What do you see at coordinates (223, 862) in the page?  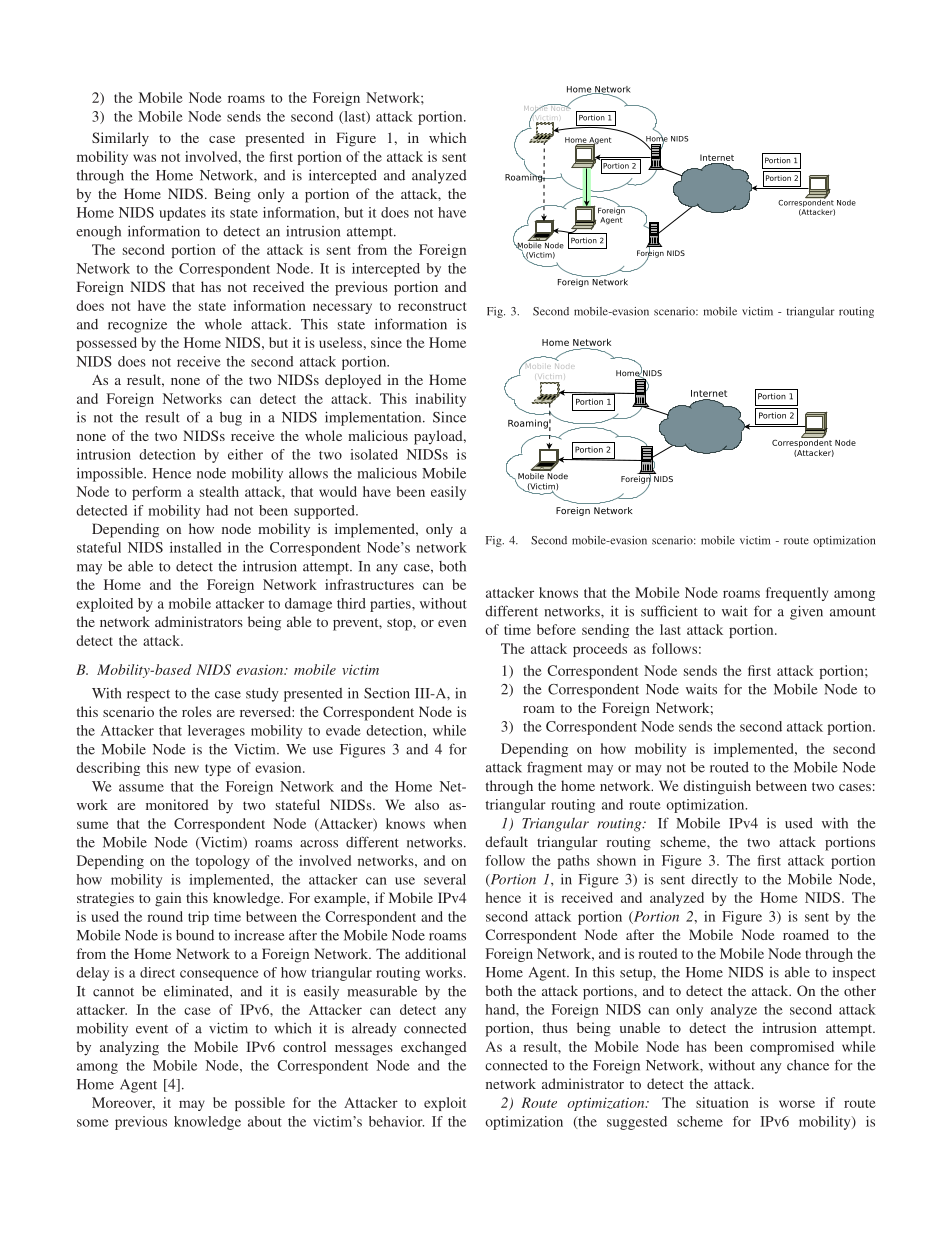 I see `topology` at bounding box center [223, 862].
